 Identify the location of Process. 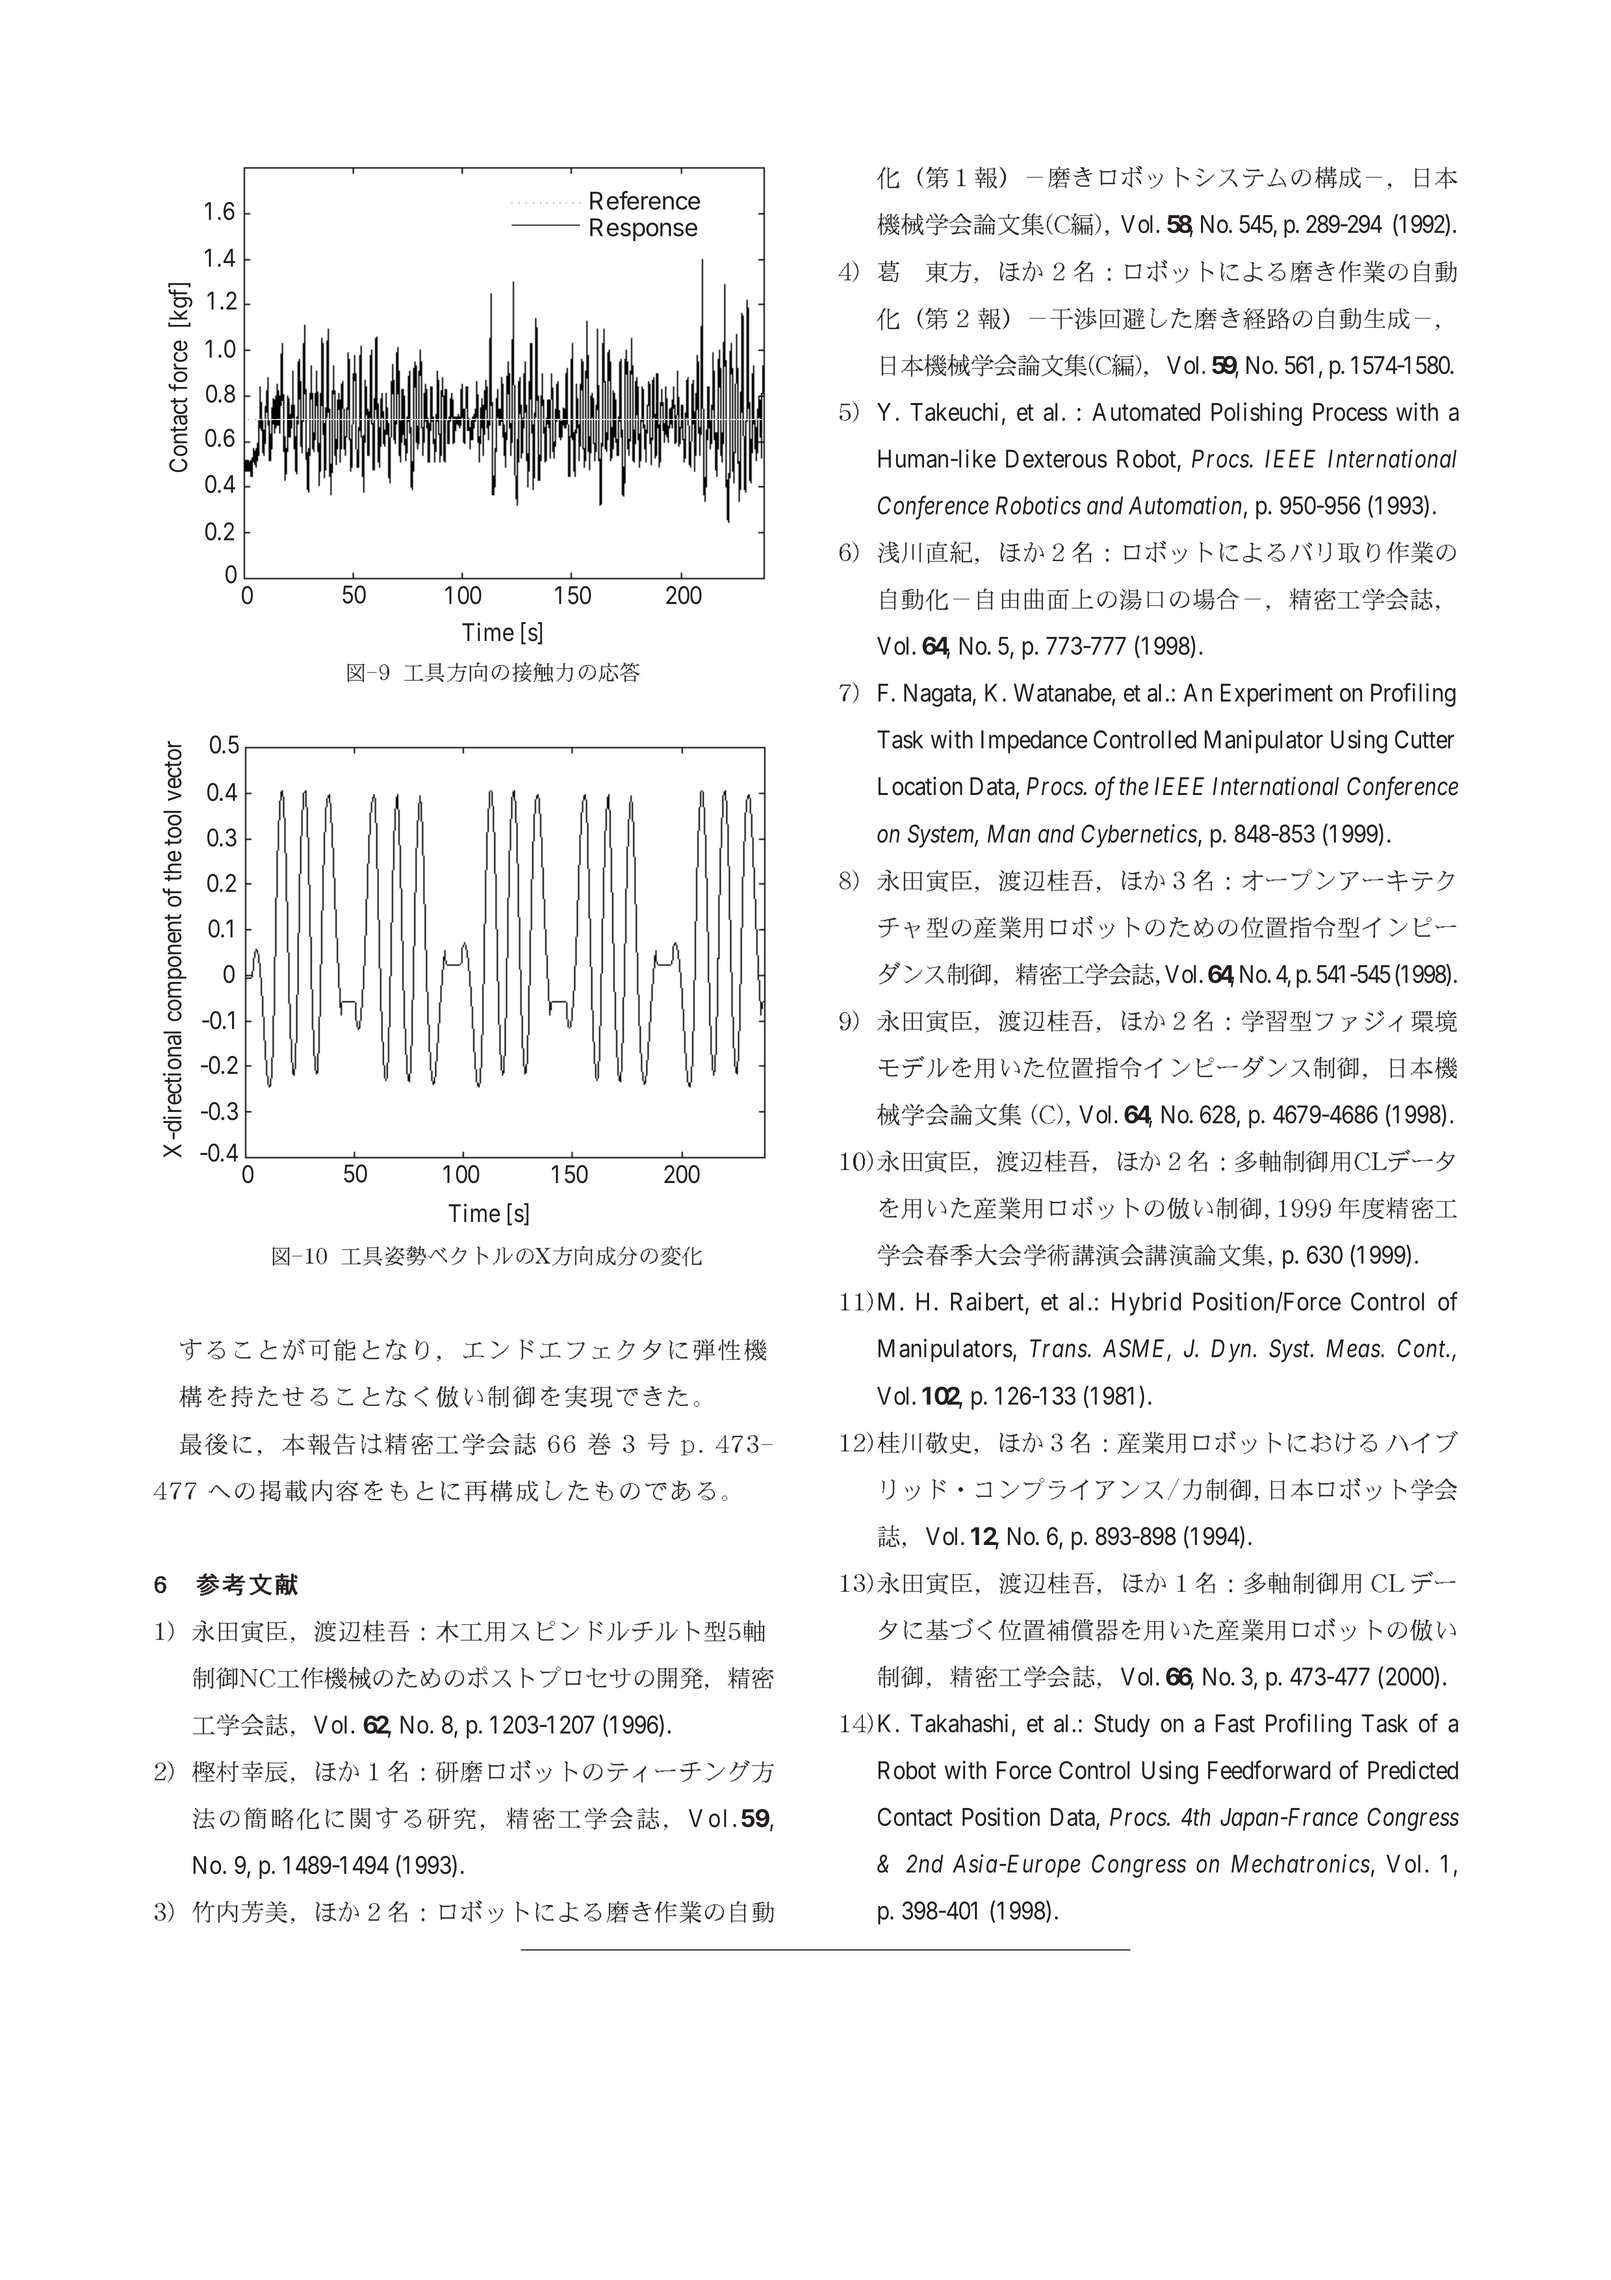
(1350, 412).
